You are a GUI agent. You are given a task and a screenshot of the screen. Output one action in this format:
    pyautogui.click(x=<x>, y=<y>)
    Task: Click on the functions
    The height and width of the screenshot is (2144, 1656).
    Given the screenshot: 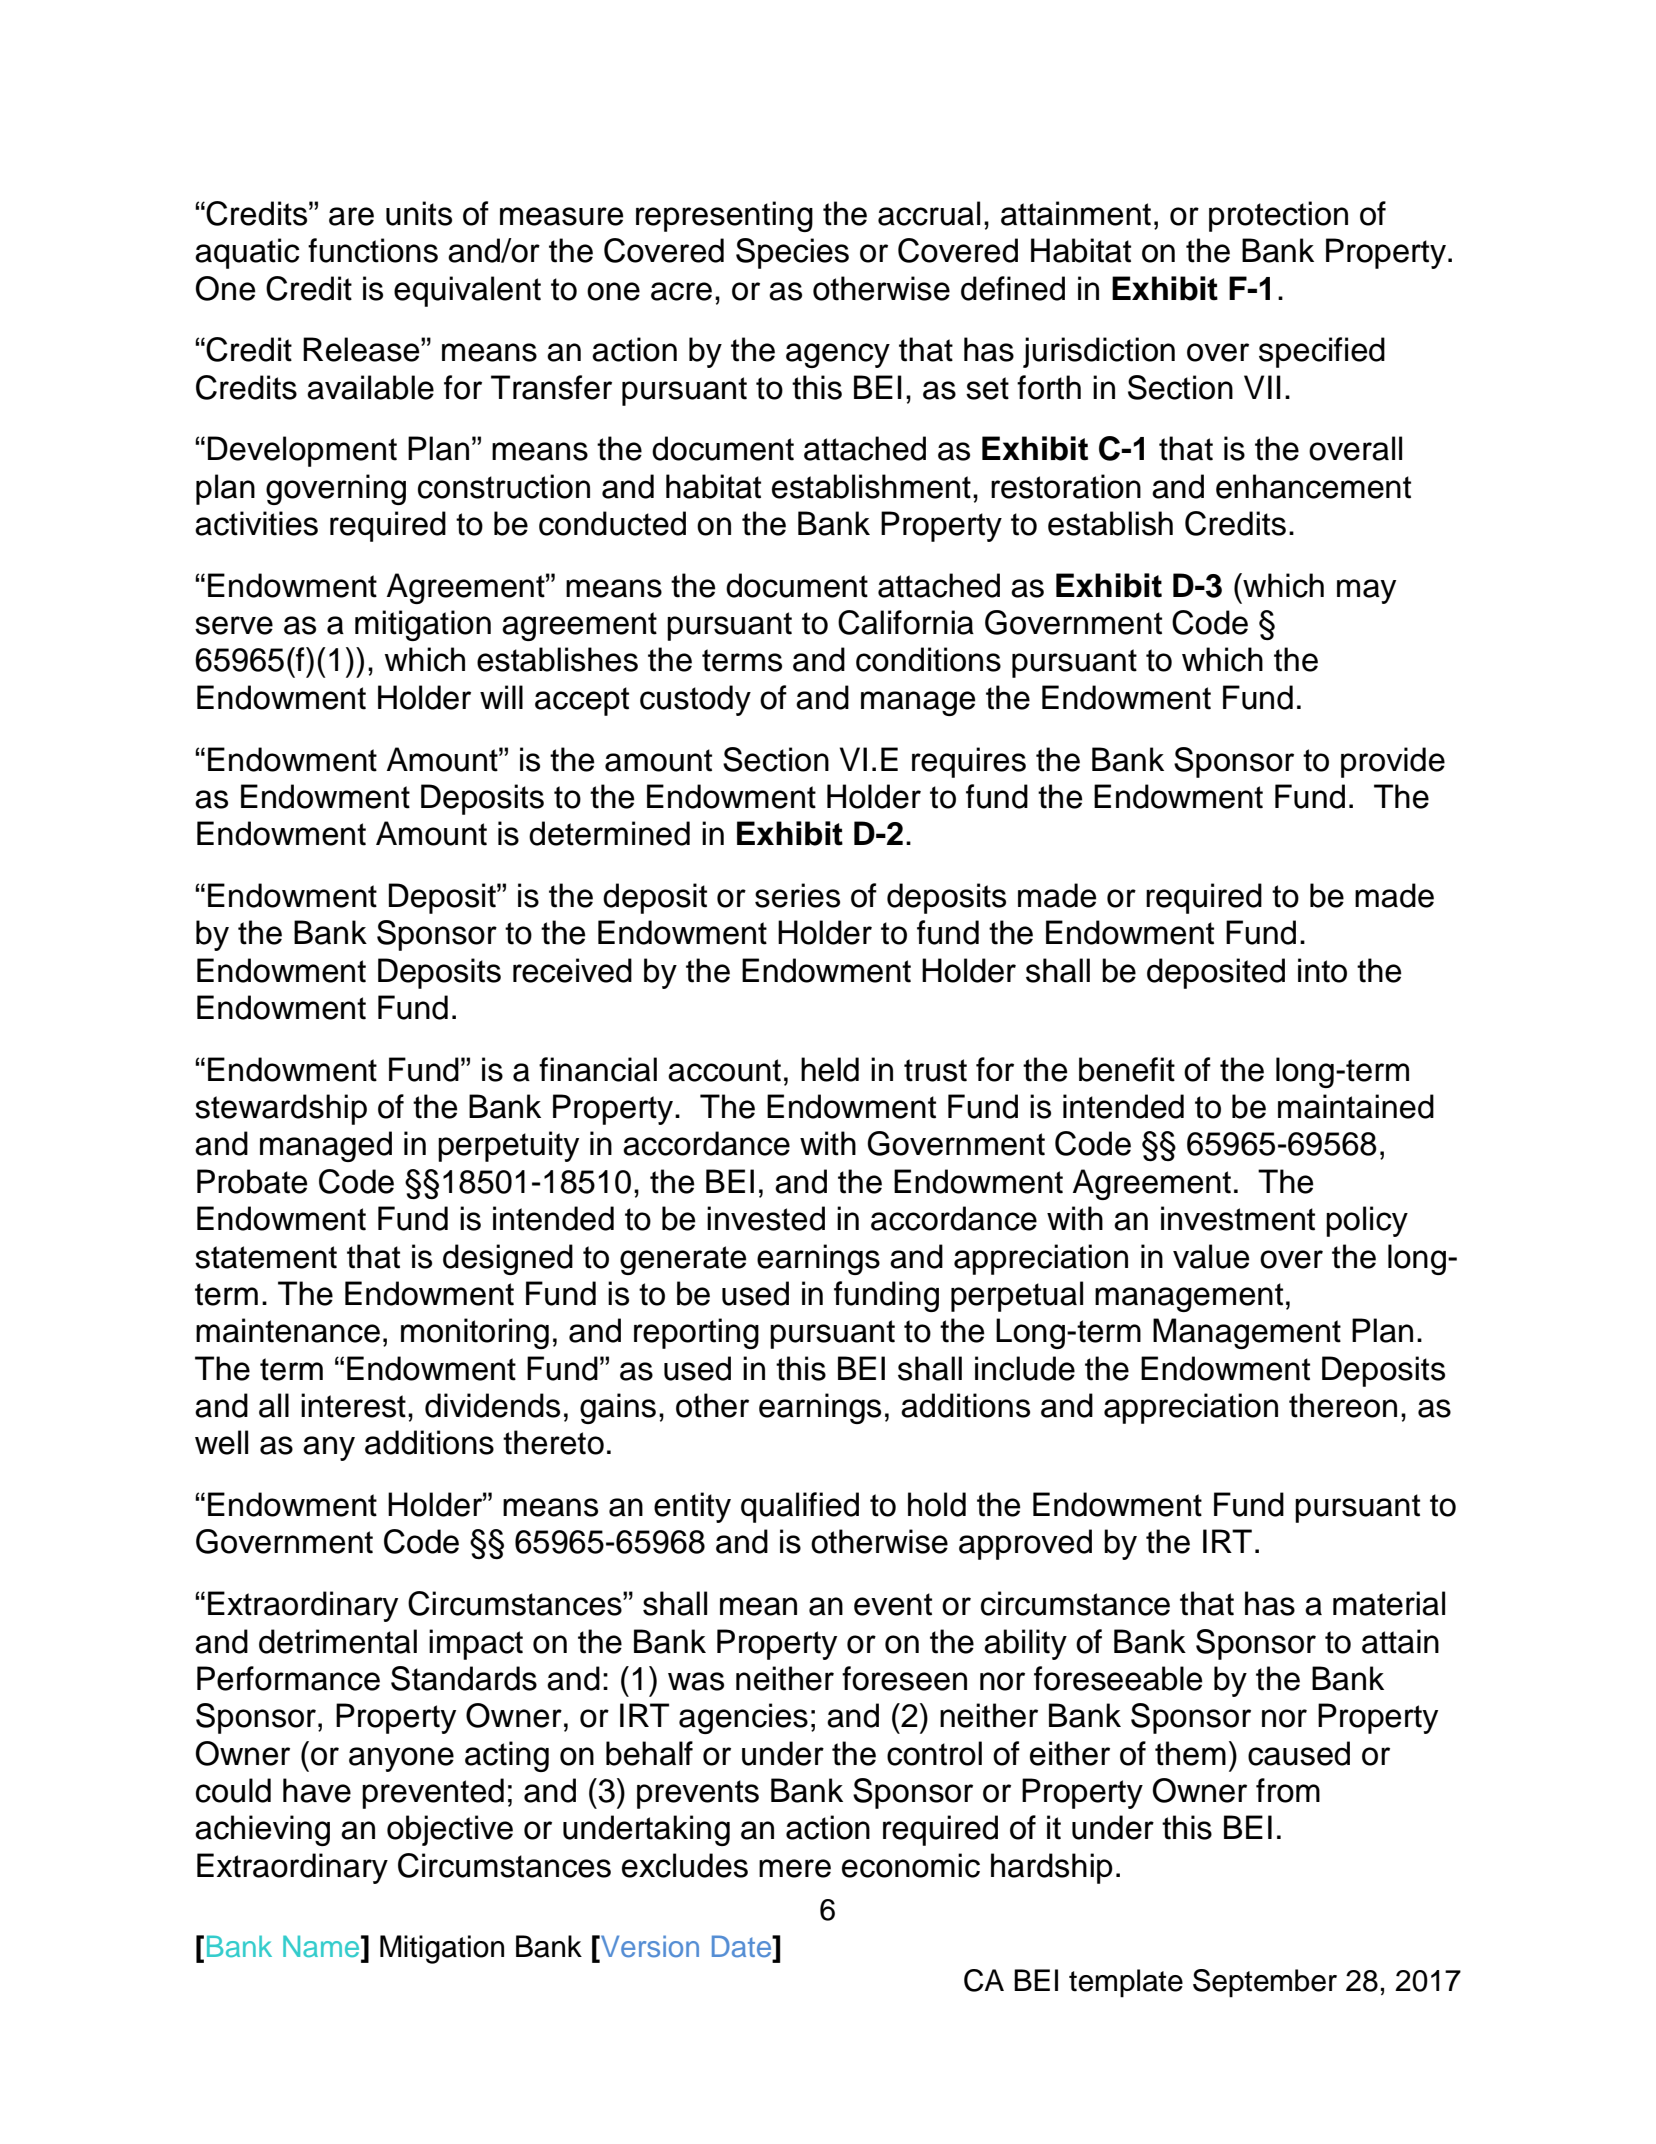 What is the action you would take?
    pyautogui.click(x=373, y=250)
